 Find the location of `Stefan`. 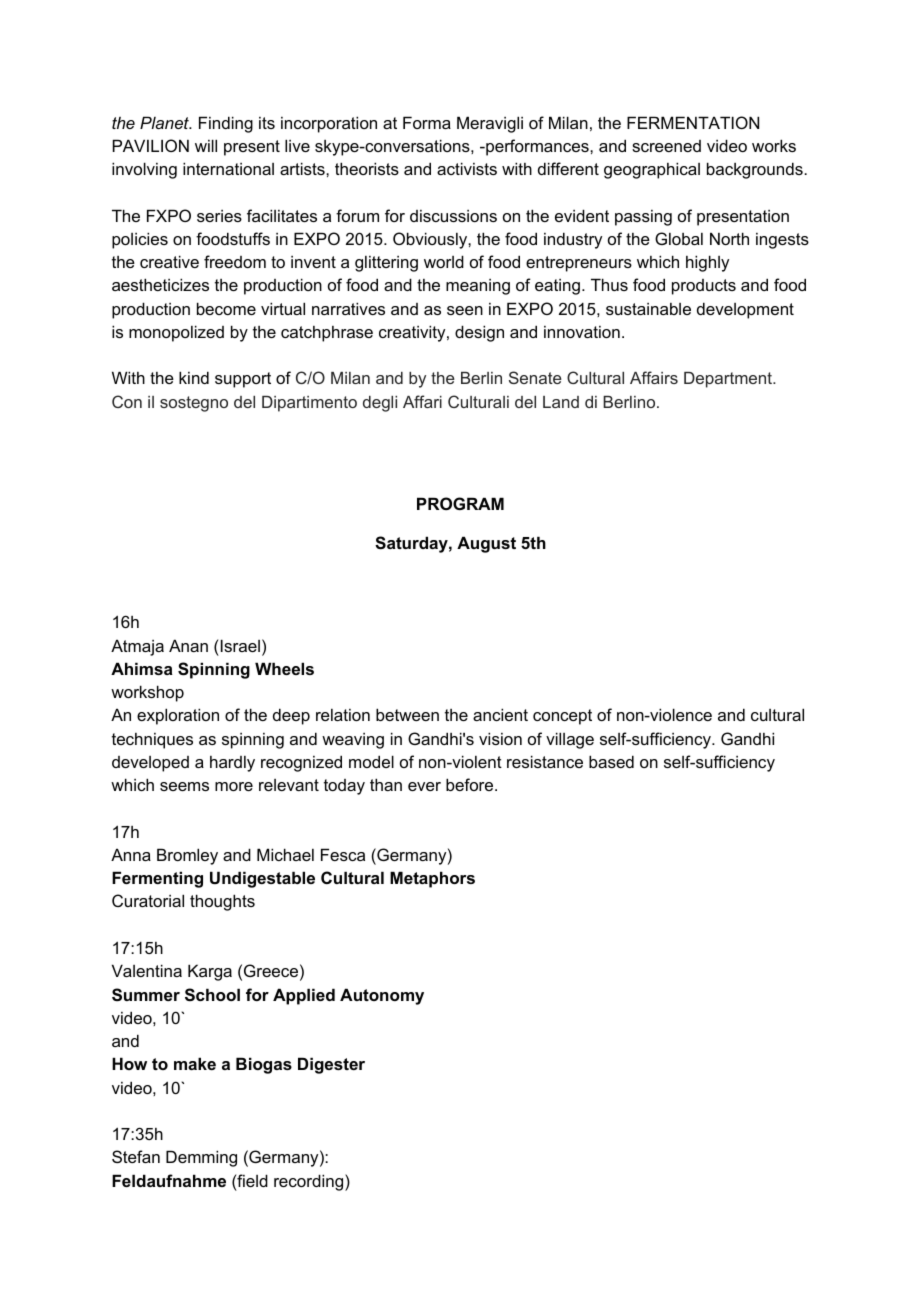

Stefan is located at coordinates (136, 1156).
